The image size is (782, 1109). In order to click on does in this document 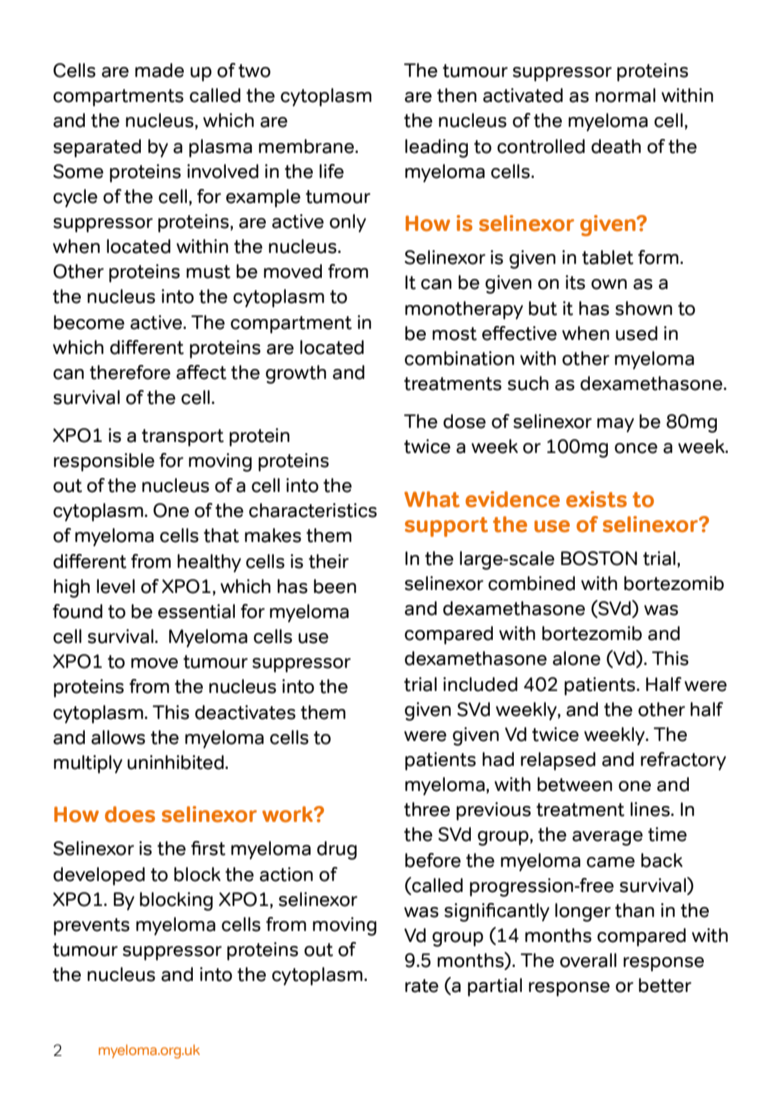, I will do `click(130, 814)`.
